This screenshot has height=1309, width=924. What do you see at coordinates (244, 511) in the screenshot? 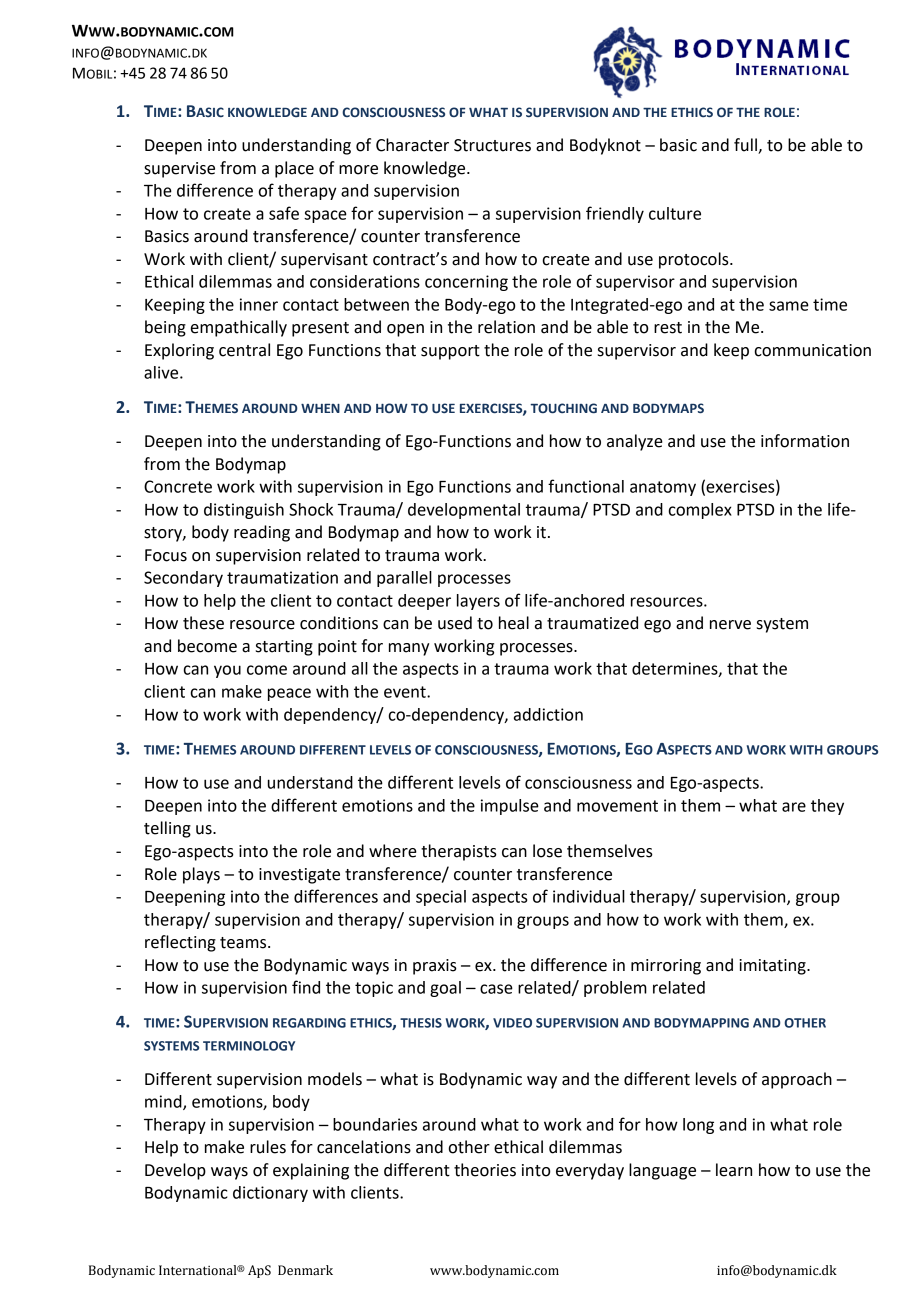
I see `distinguish` at bounding box center [244, 511].
